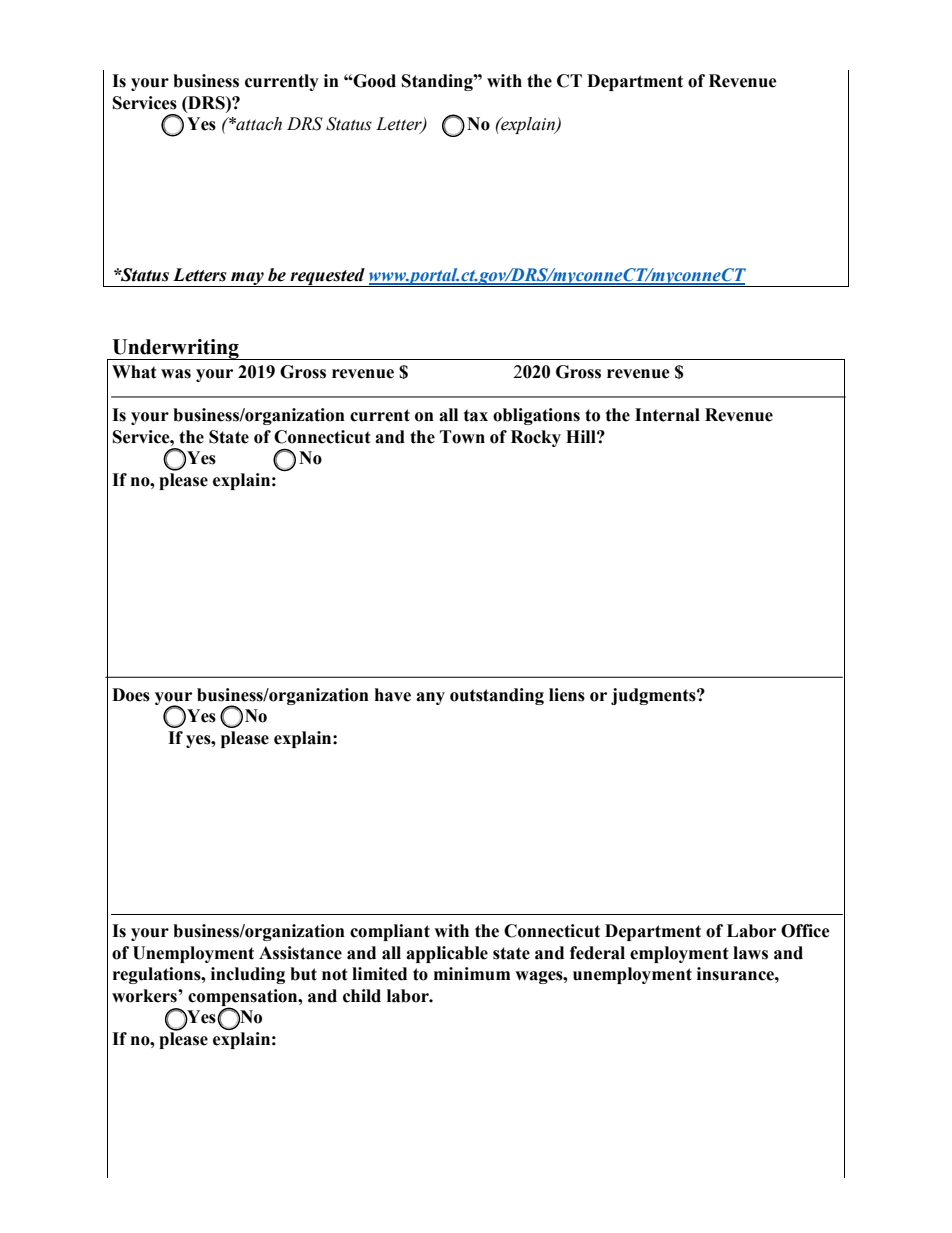 The image size is (952, 1233). Describe the element at coordinates (667, 415) in the document. I see `Internal` at that location.
